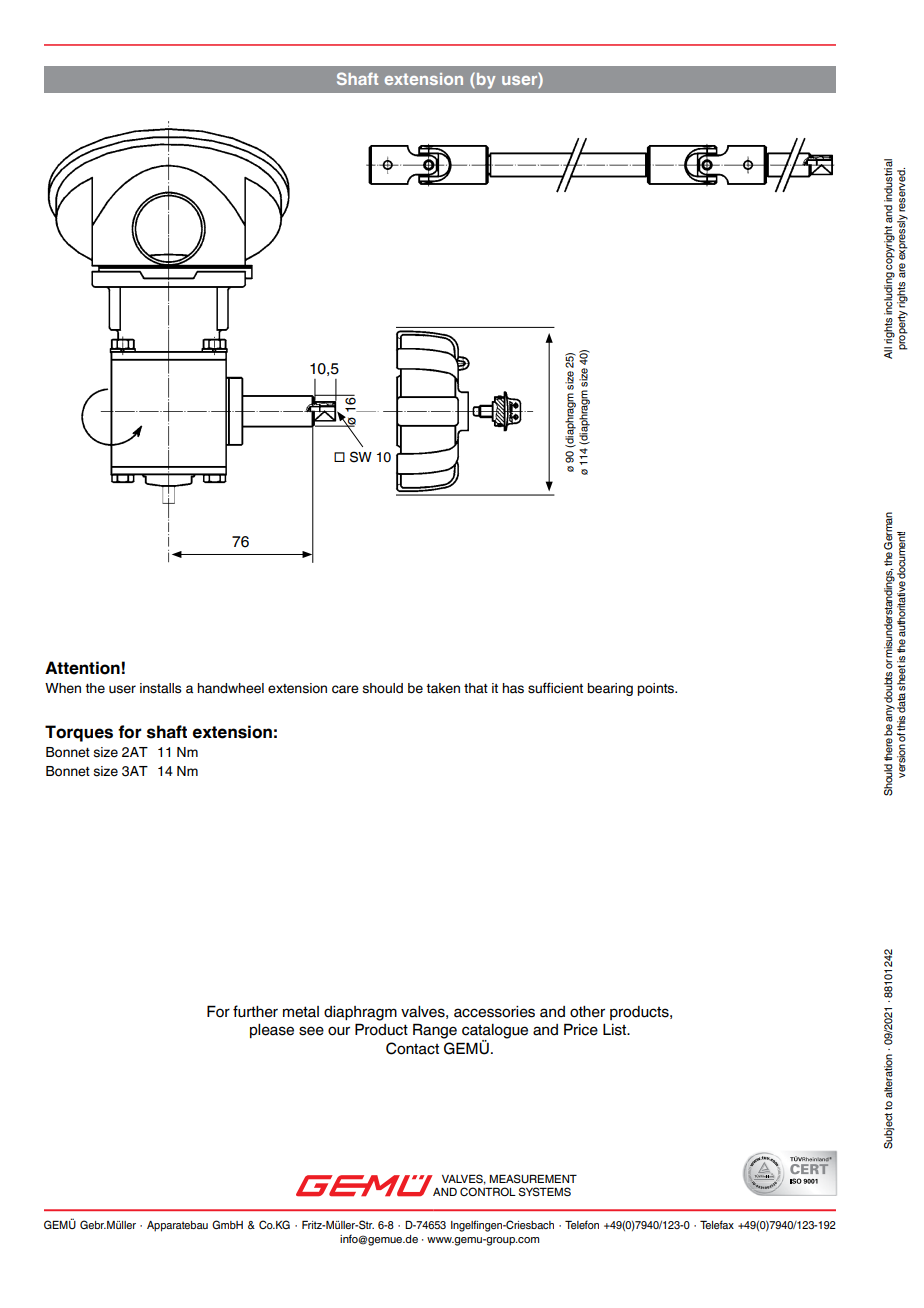 Image resolution: width=924 pixels, height=1308 pixels. I want to click on care, so click(345, 689).
